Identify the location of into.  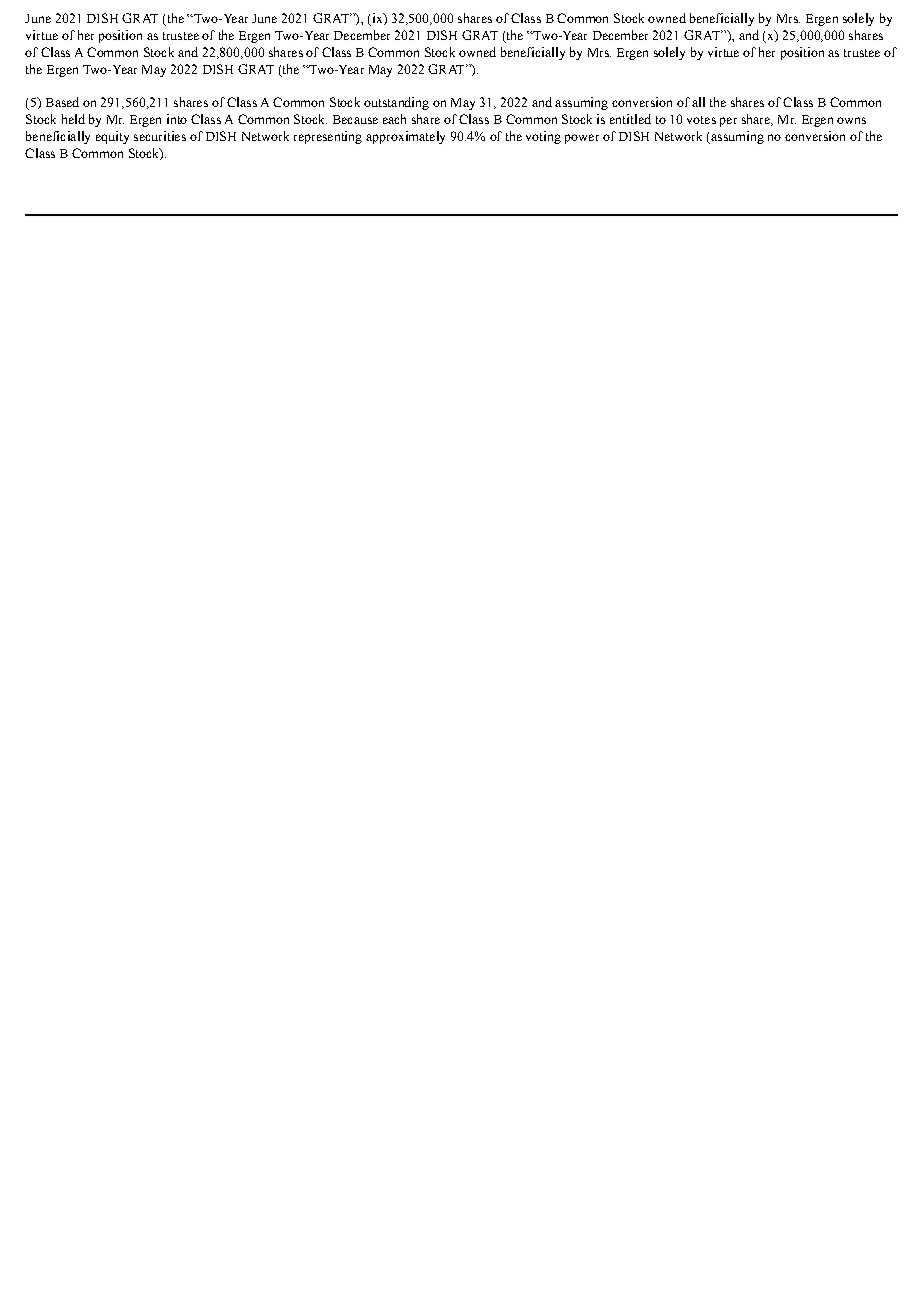
(177, 119).
